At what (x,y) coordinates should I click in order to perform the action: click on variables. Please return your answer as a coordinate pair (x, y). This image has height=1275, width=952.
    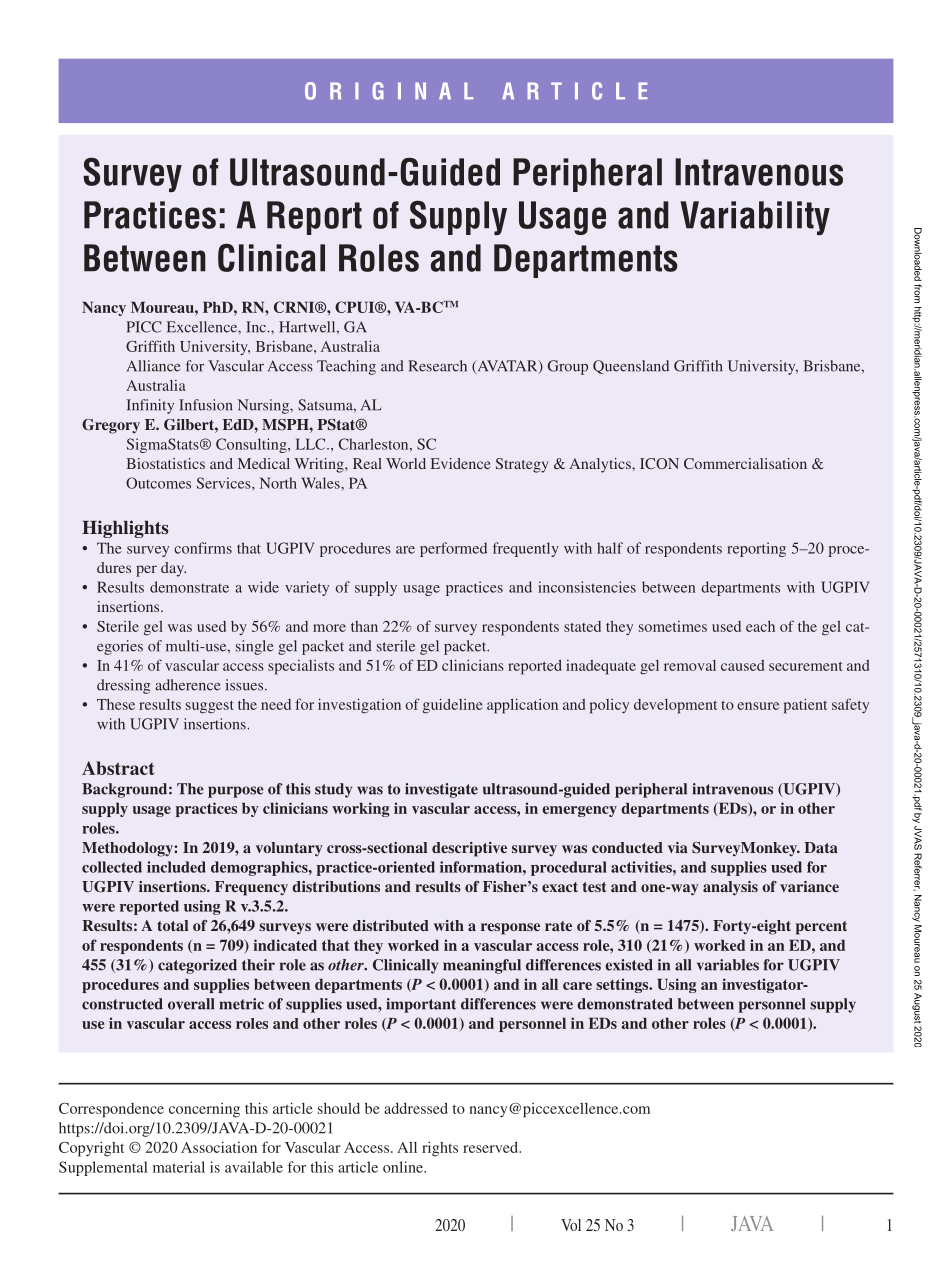
    Looking at the image, I should click on (728, 965).
